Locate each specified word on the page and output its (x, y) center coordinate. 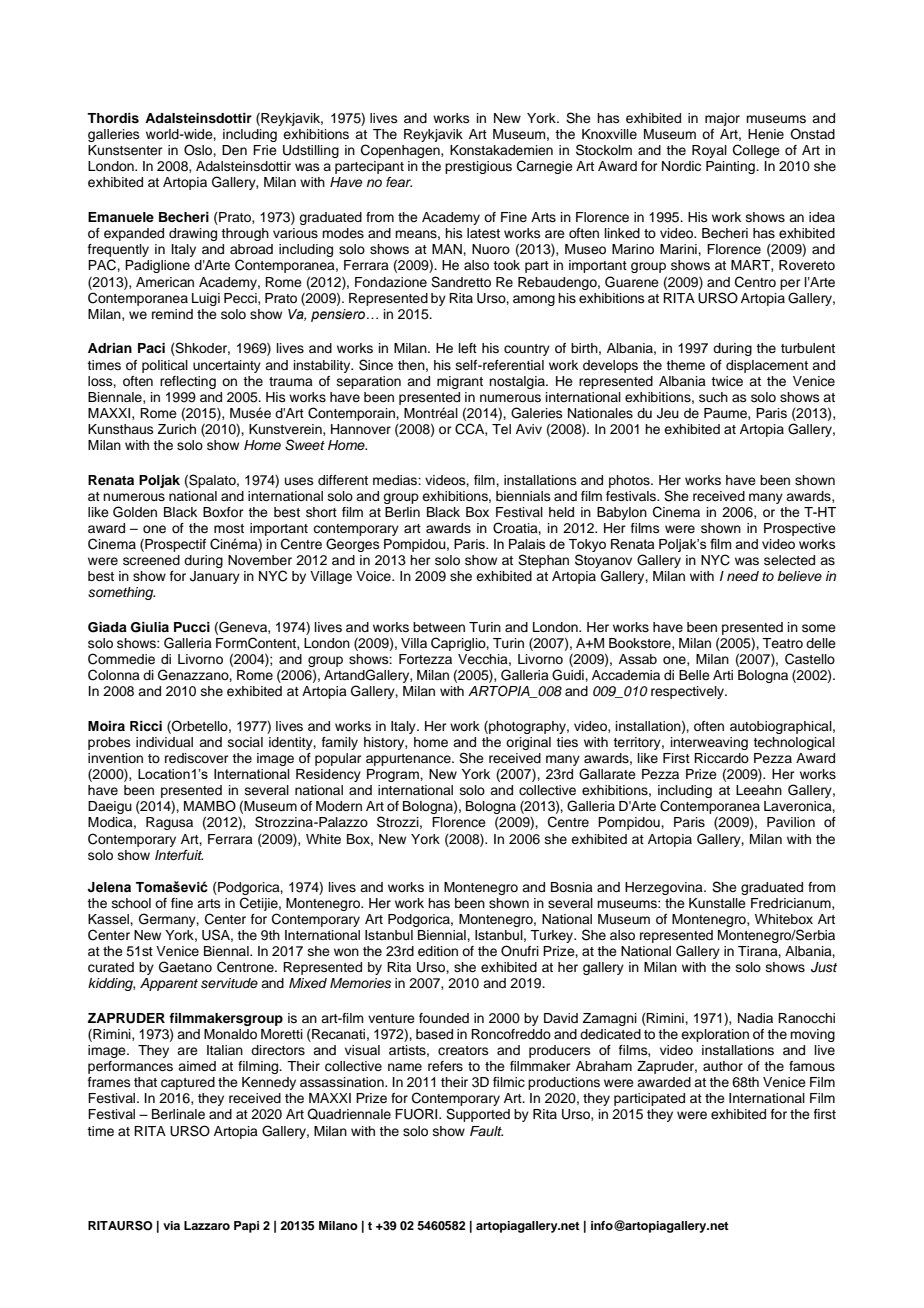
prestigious (478, 167)
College (756, 151)
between (439, 627)
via (171, 1225)
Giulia (150, 627)
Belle (694, 675)
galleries (114, 135)
